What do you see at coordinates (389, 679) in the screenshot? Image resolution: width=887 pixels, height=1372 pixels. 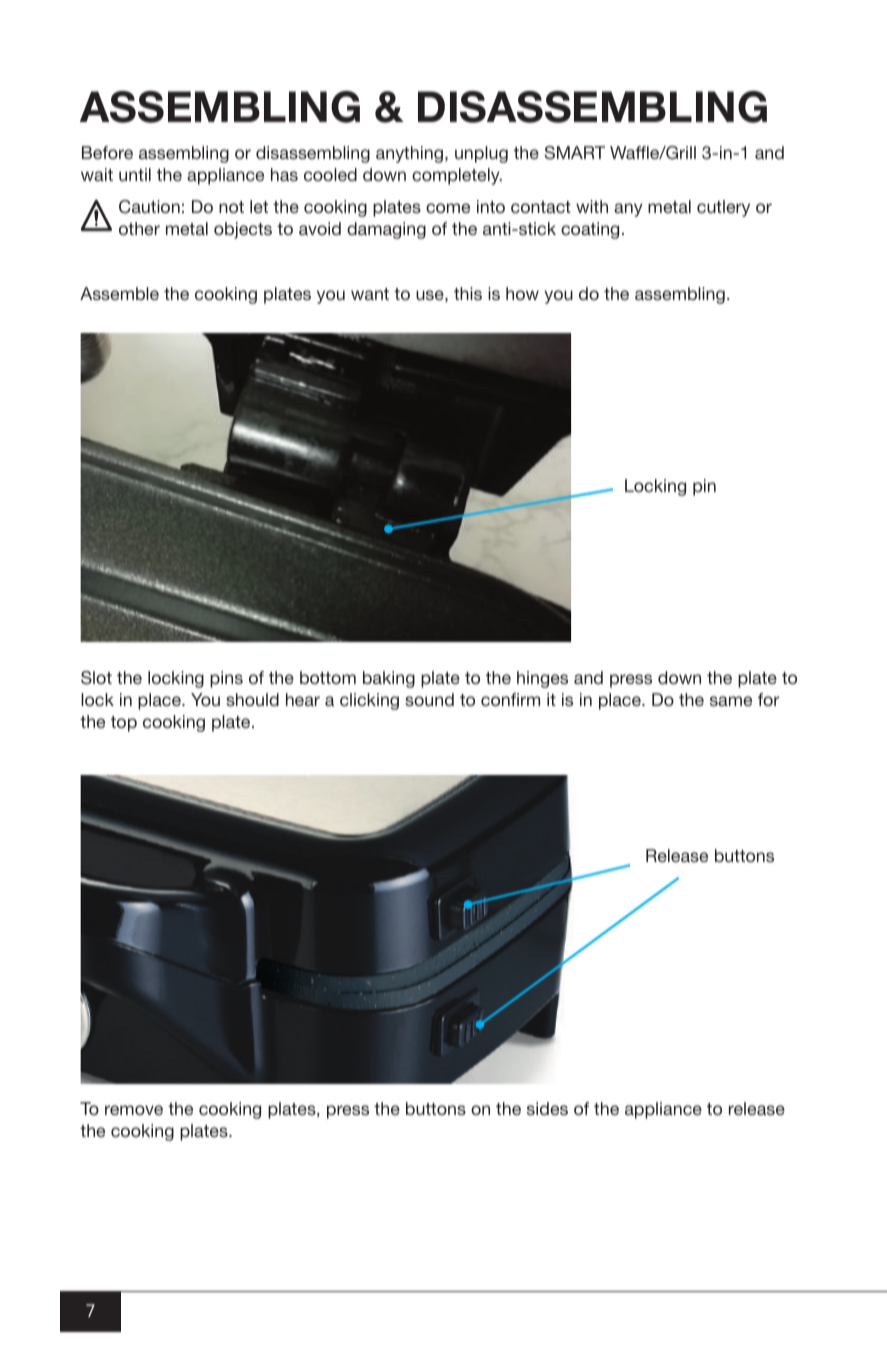 I see `baking` at bounding box center [389, 679].
